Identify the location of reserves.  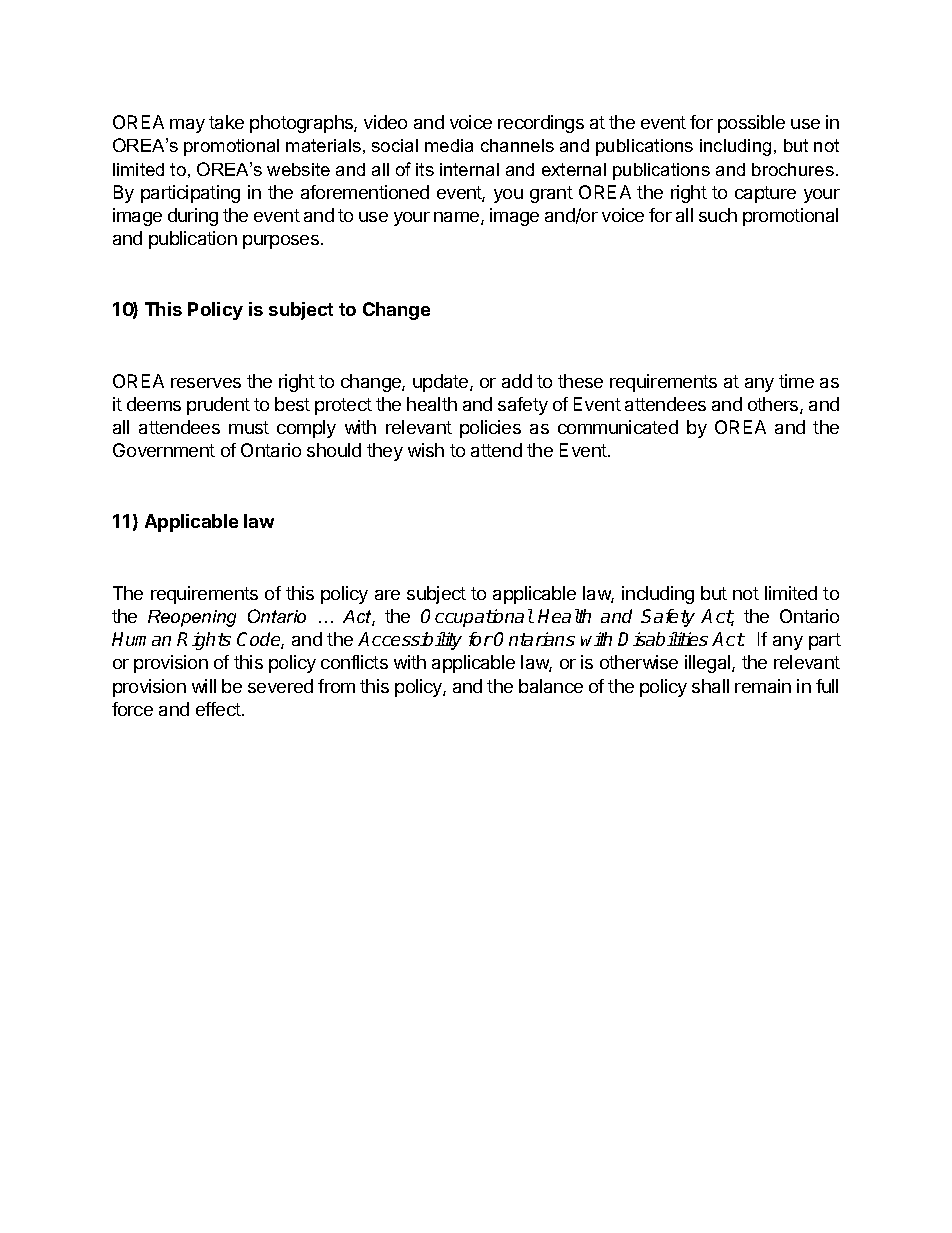
(206, 383).
